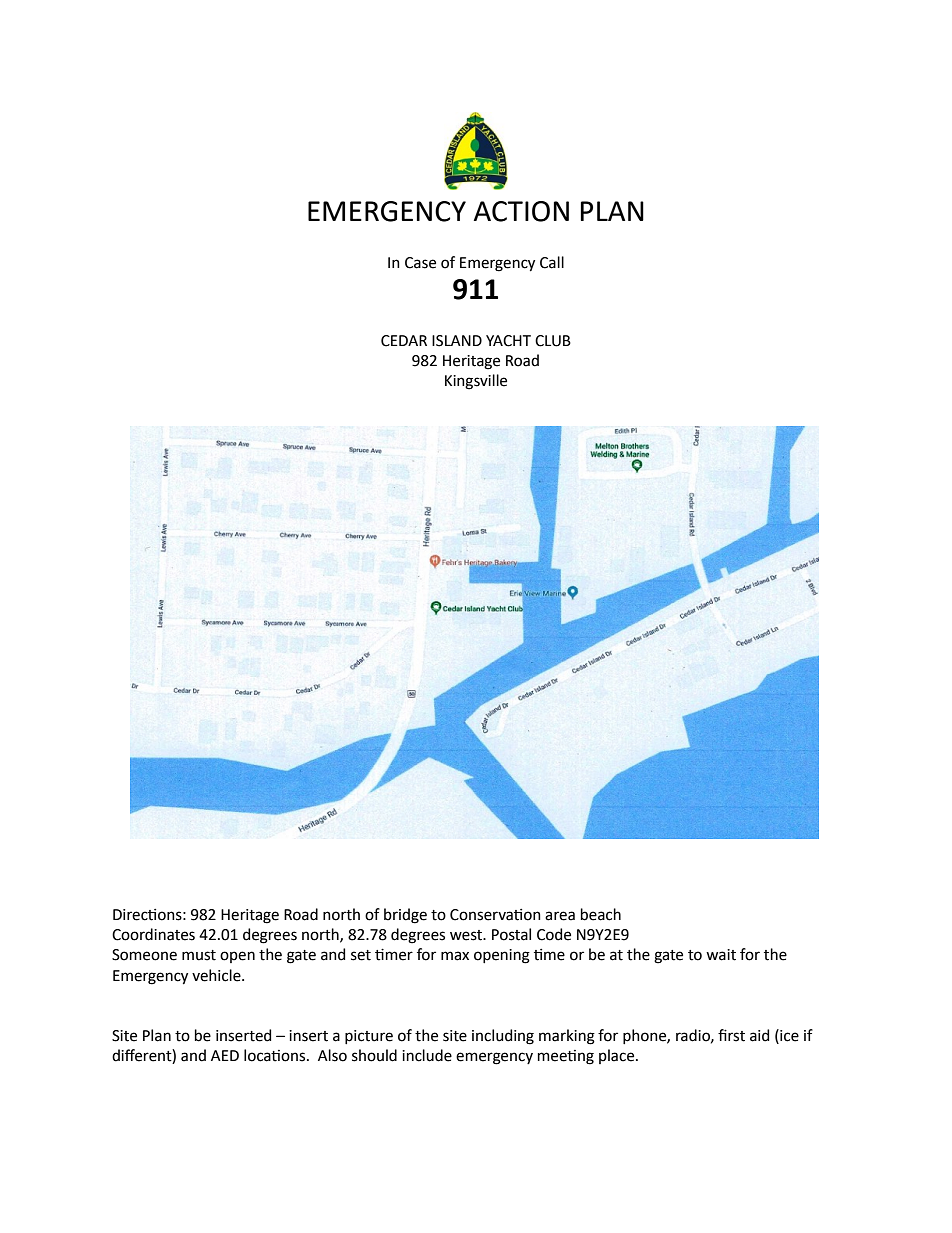 This document has height=1233, width=952. What do you see at coordinates (427, 1055) in the document?
I see `include` at bounding box center [427, 1055].
